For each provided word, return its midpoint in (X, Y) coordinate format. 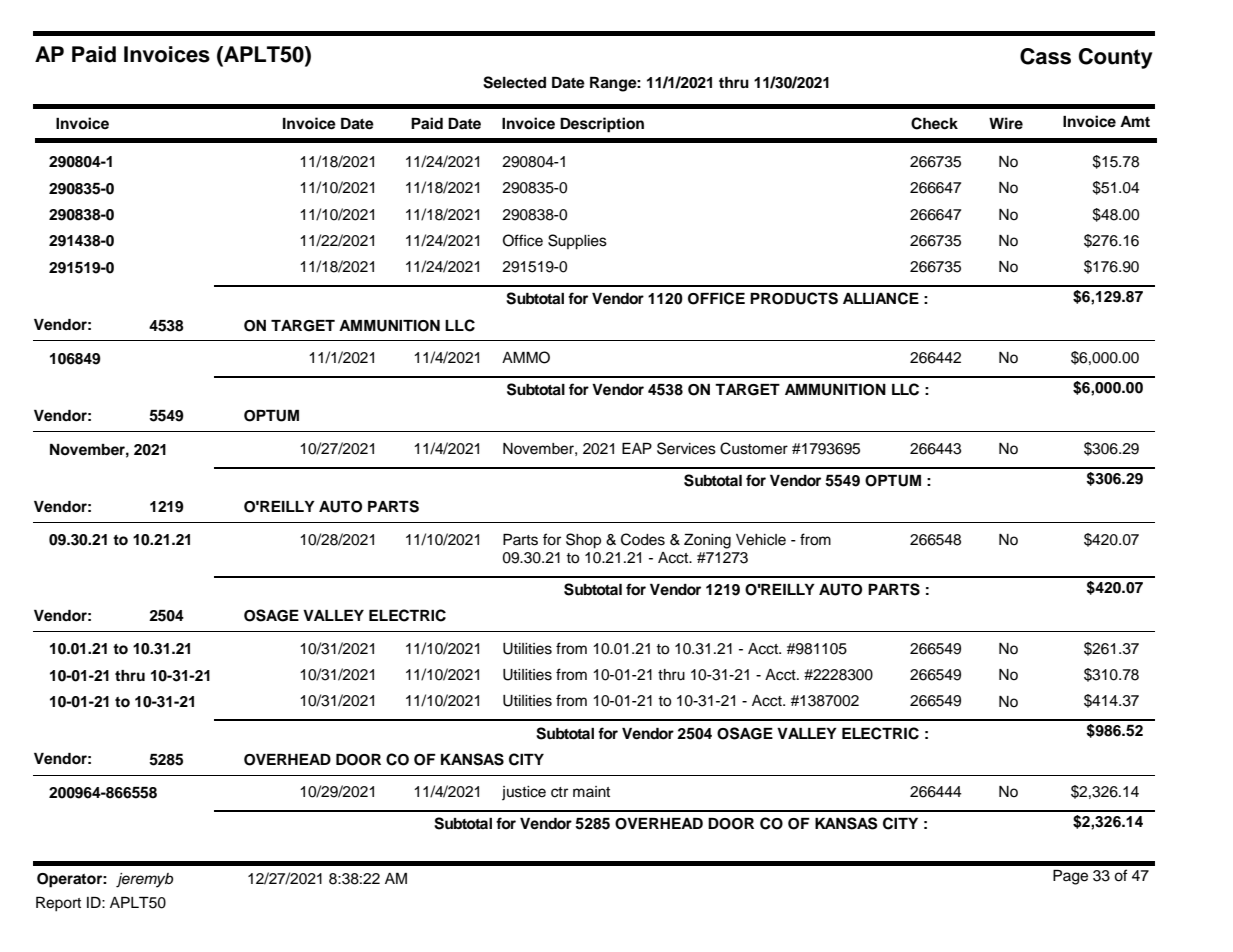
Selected (514, 82)
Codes (643, 539)
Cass (1045, 56)
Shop (583, 541)
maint (591, 791)
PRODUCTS (794, 298)
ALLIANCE (881, 298)
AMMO (526, 357)
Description (602, 125)
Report (58, 904)
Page (1070, 877)
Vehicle (761, 540)
